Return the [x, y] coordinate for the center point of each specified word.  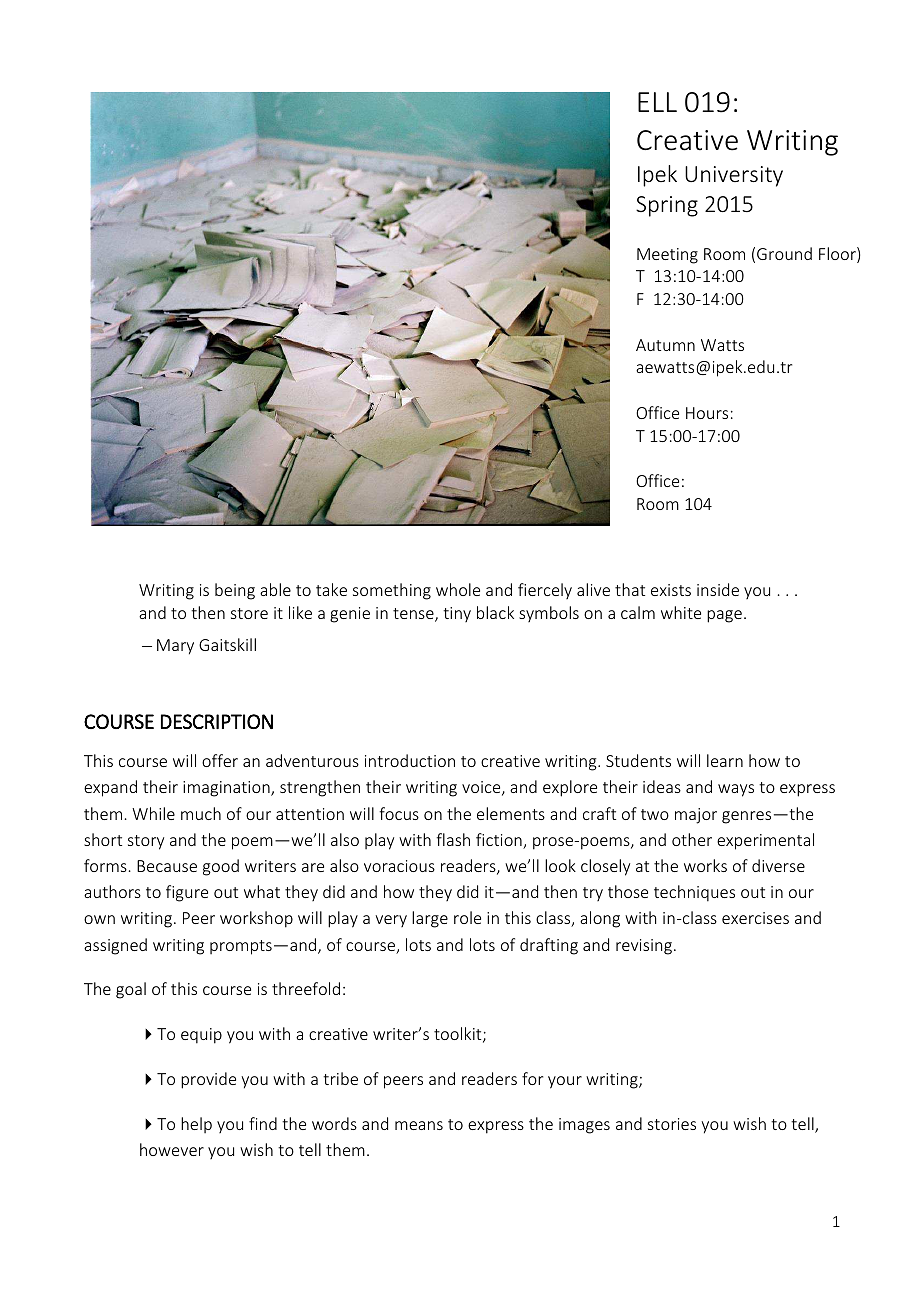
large [430, 919]
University [734, 176]
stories [672, 1124]
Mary [175, 647]
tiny [457, 614]
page [724, 616]
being [235, 591]
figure [187, 893]
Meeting [667, 256]
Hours [707, 413]
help [196, 1125]
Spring [667, 206]
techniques [694, 893]
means [419, 1125]
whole [458, 589]
